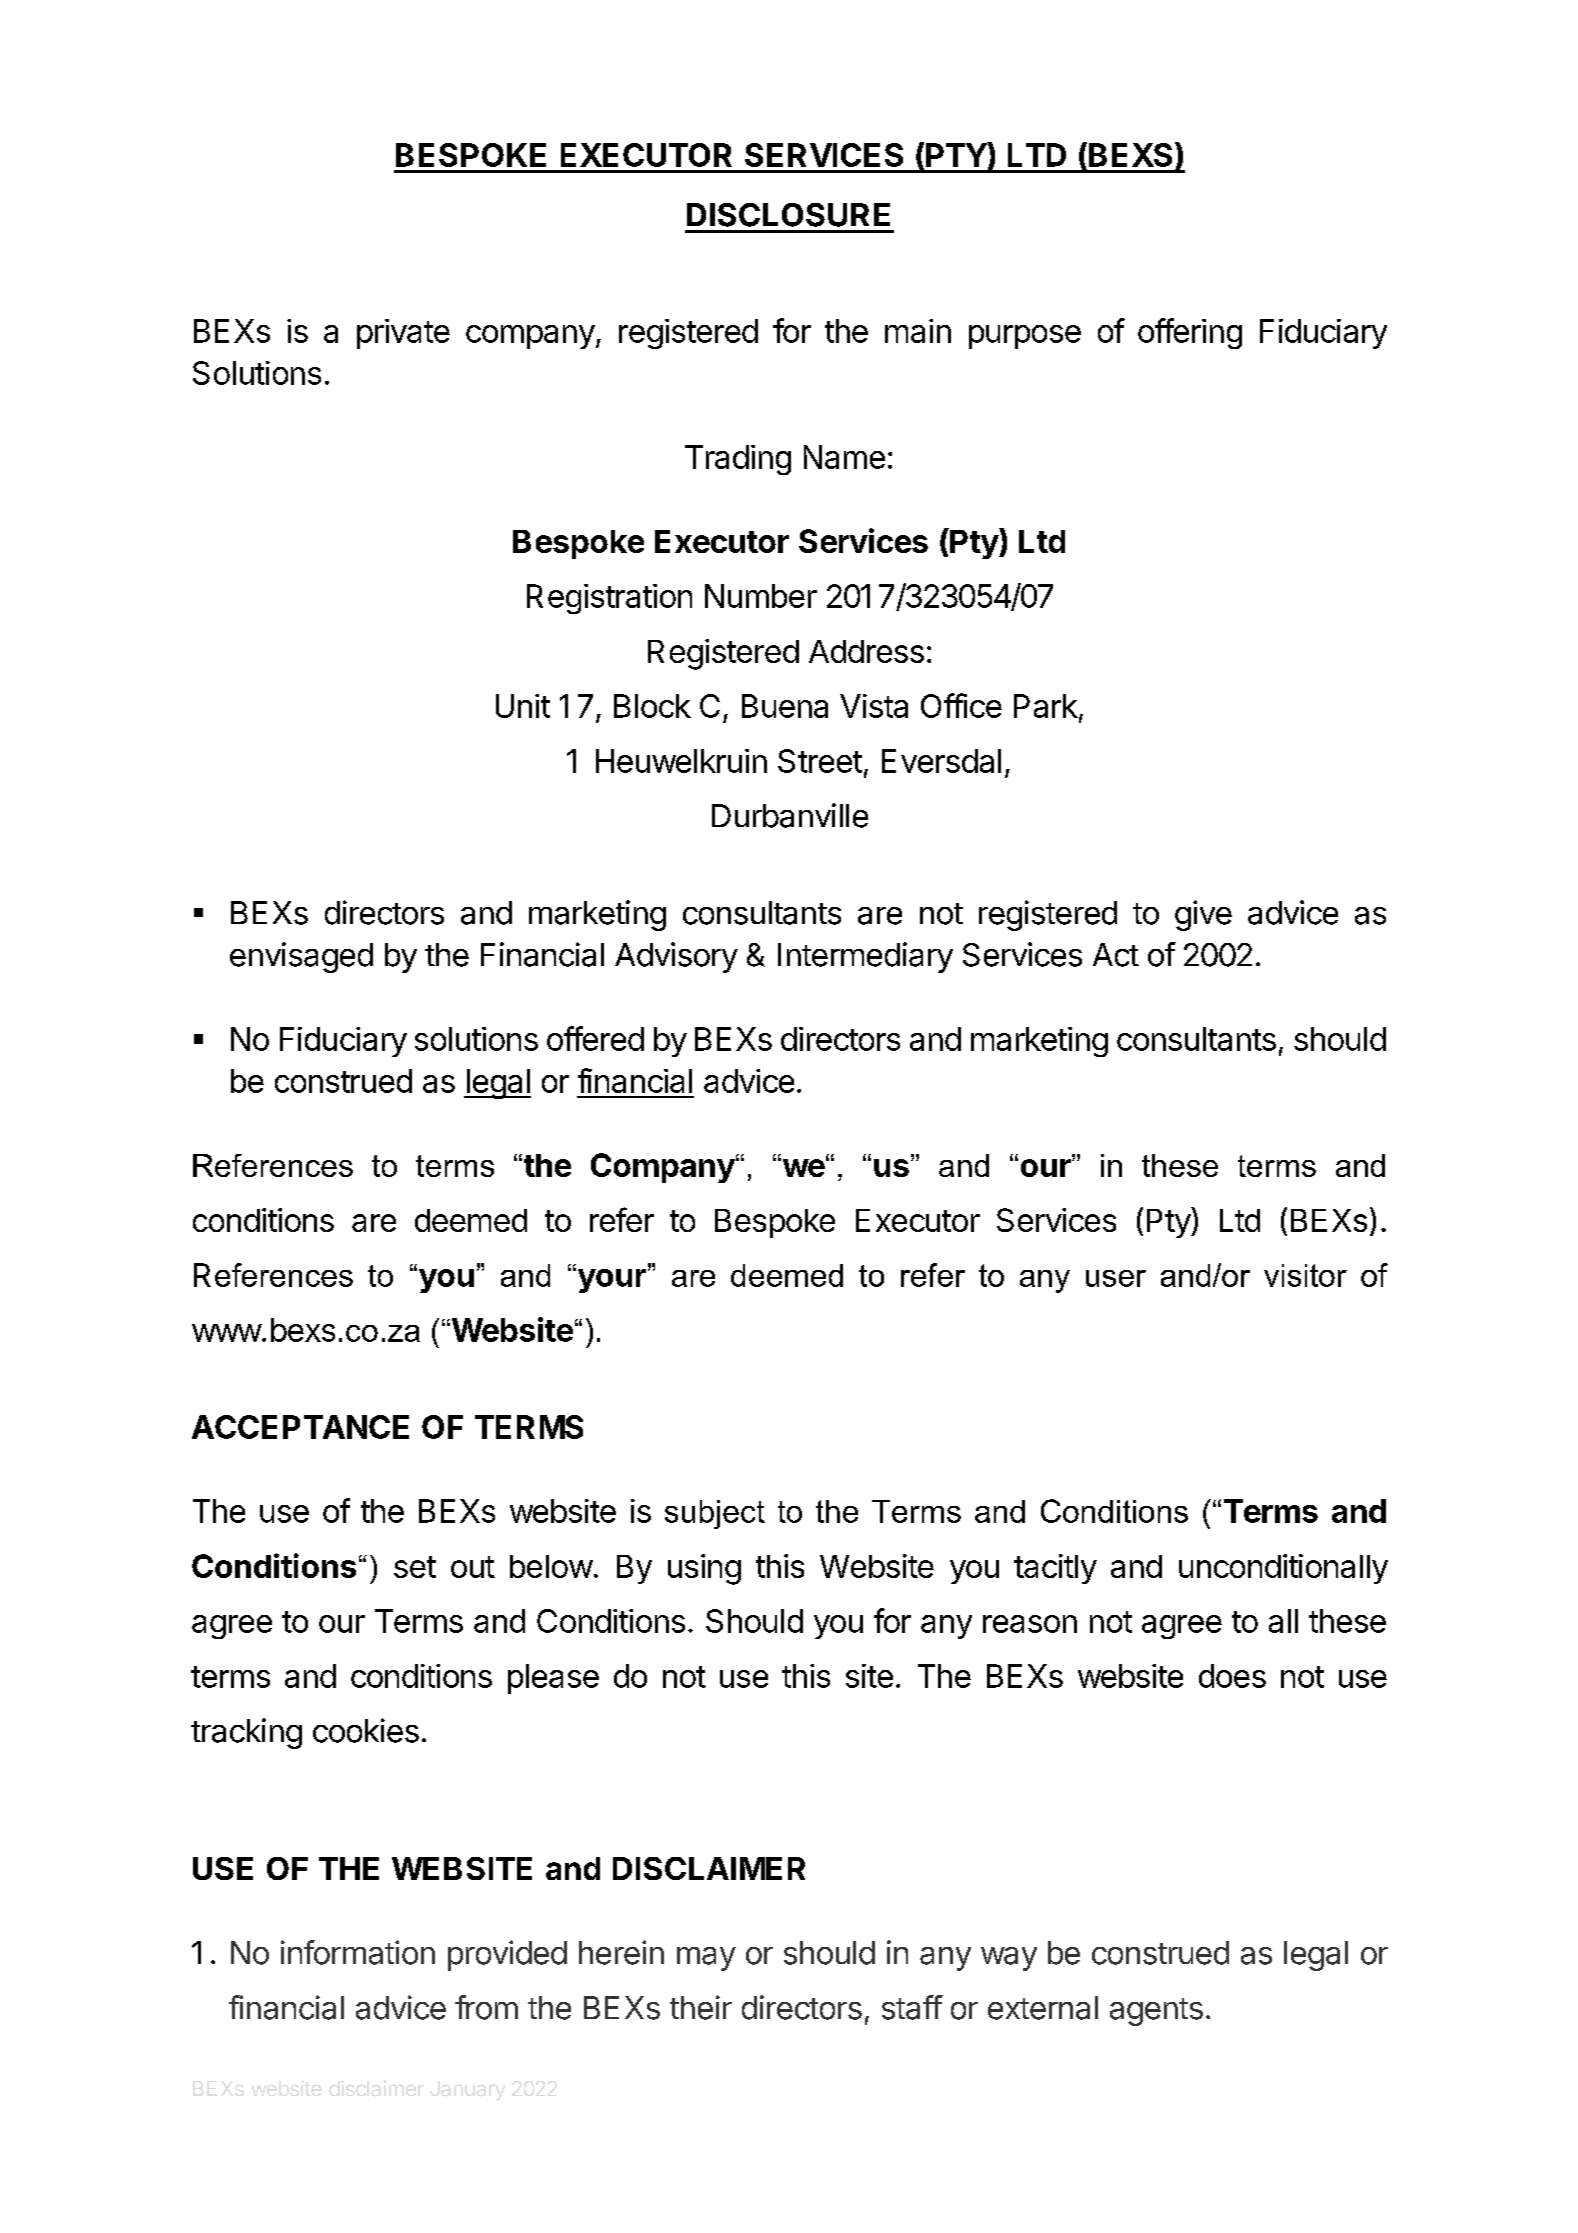  Describe the element at coordinates (715, 1514) in the document. I see `subject` at that location.
